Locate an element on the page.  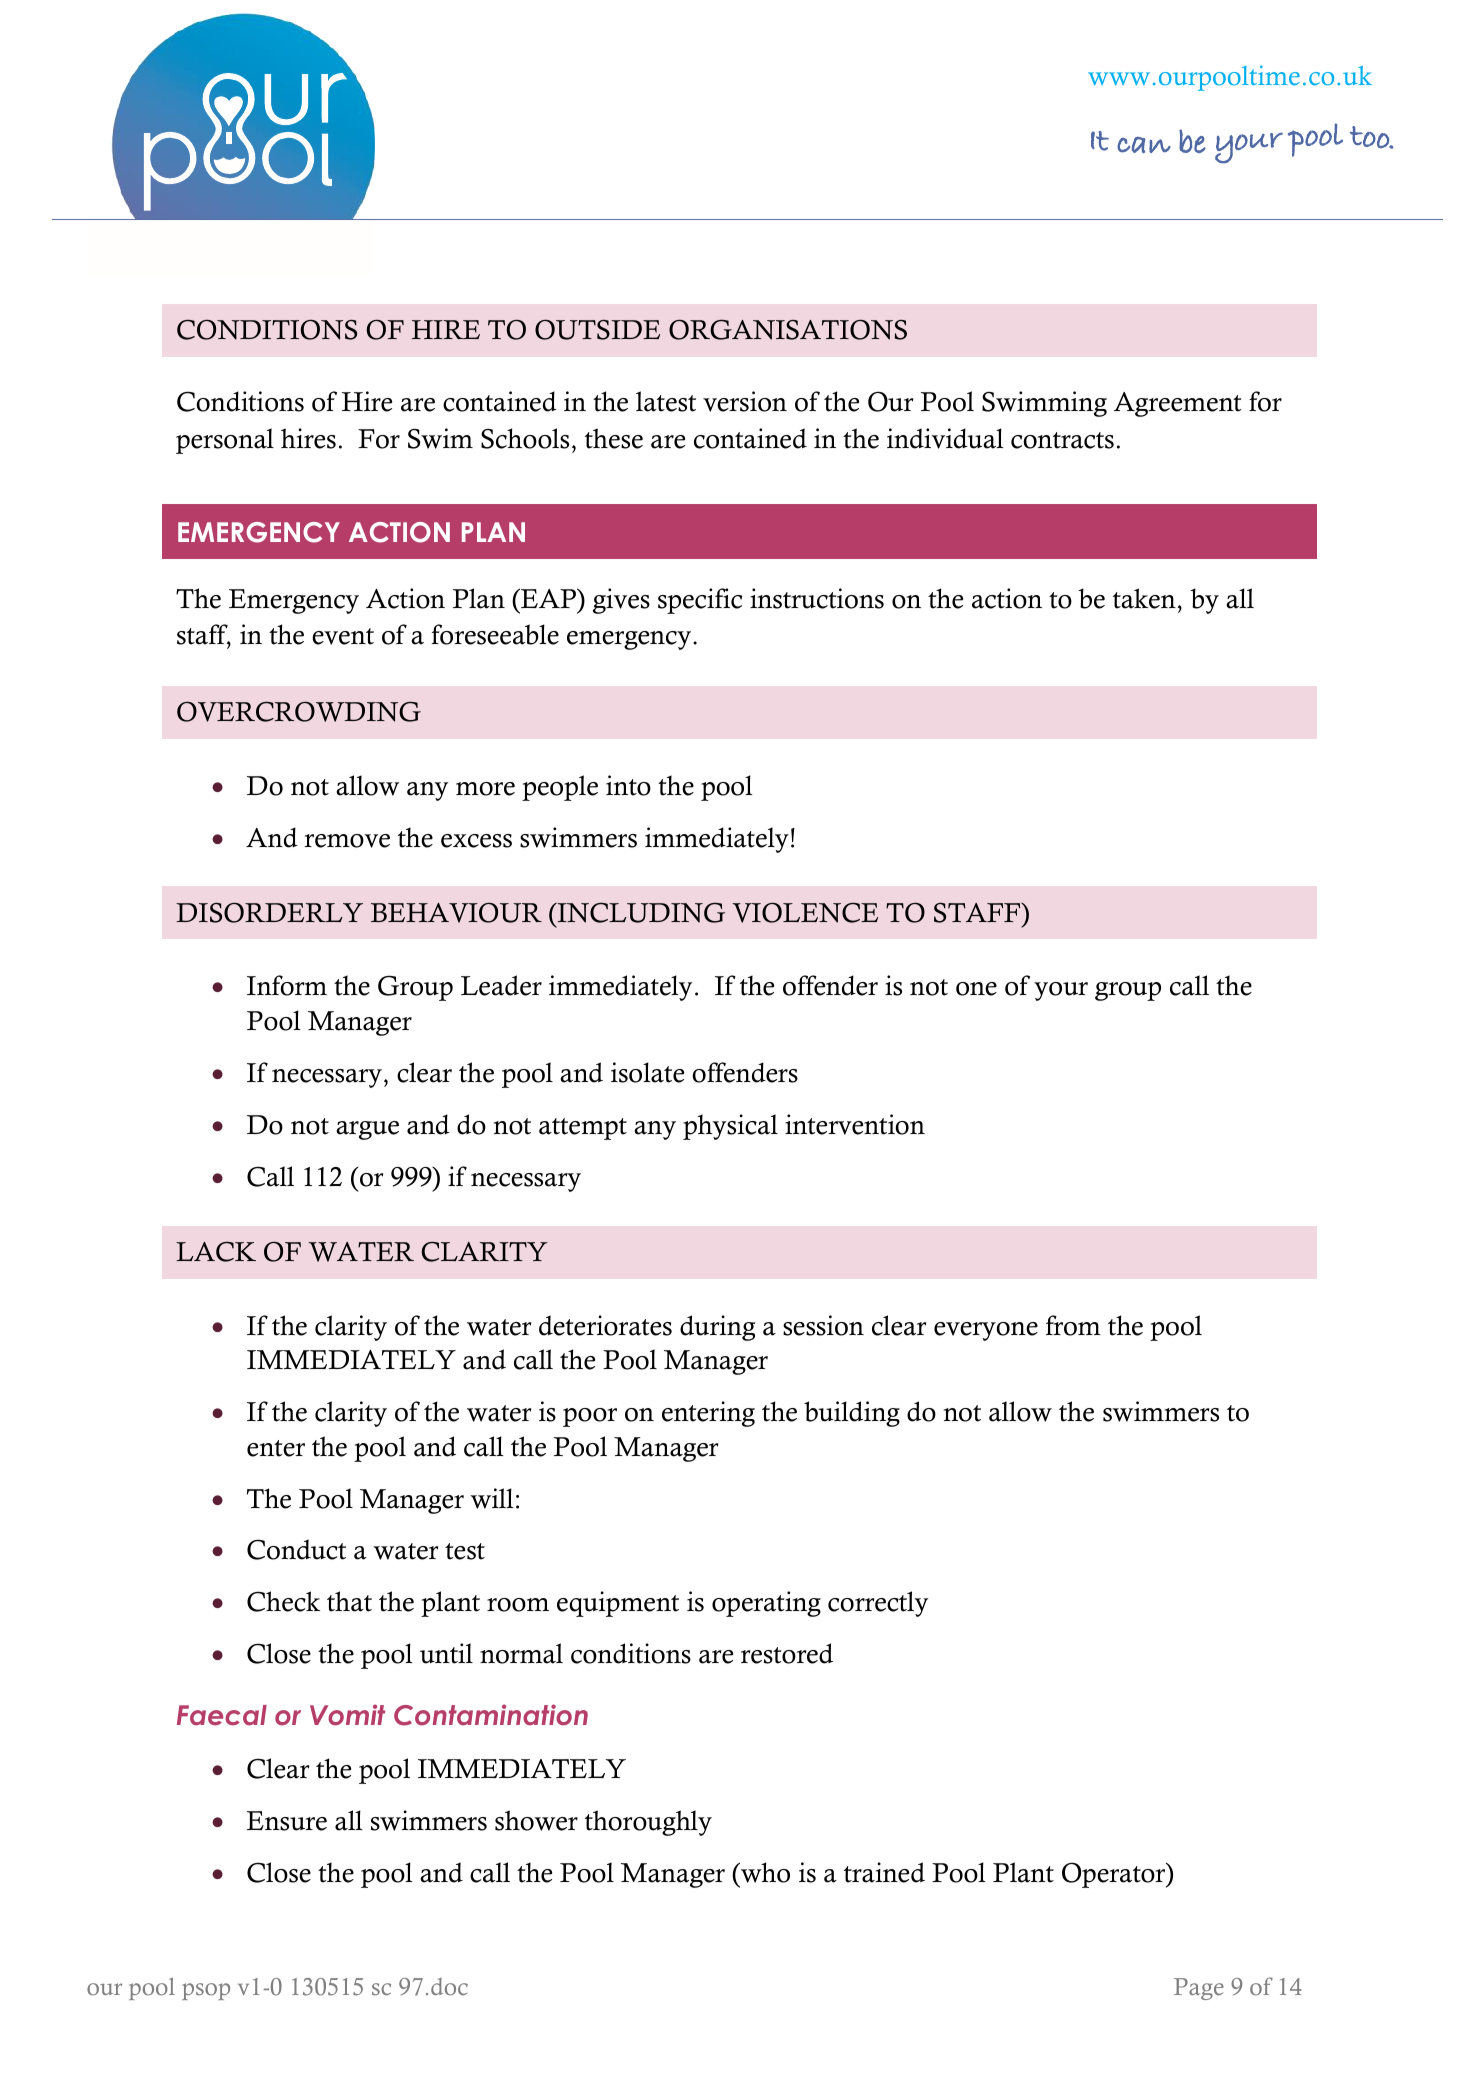
who is located at coordinates (764, 1872).
